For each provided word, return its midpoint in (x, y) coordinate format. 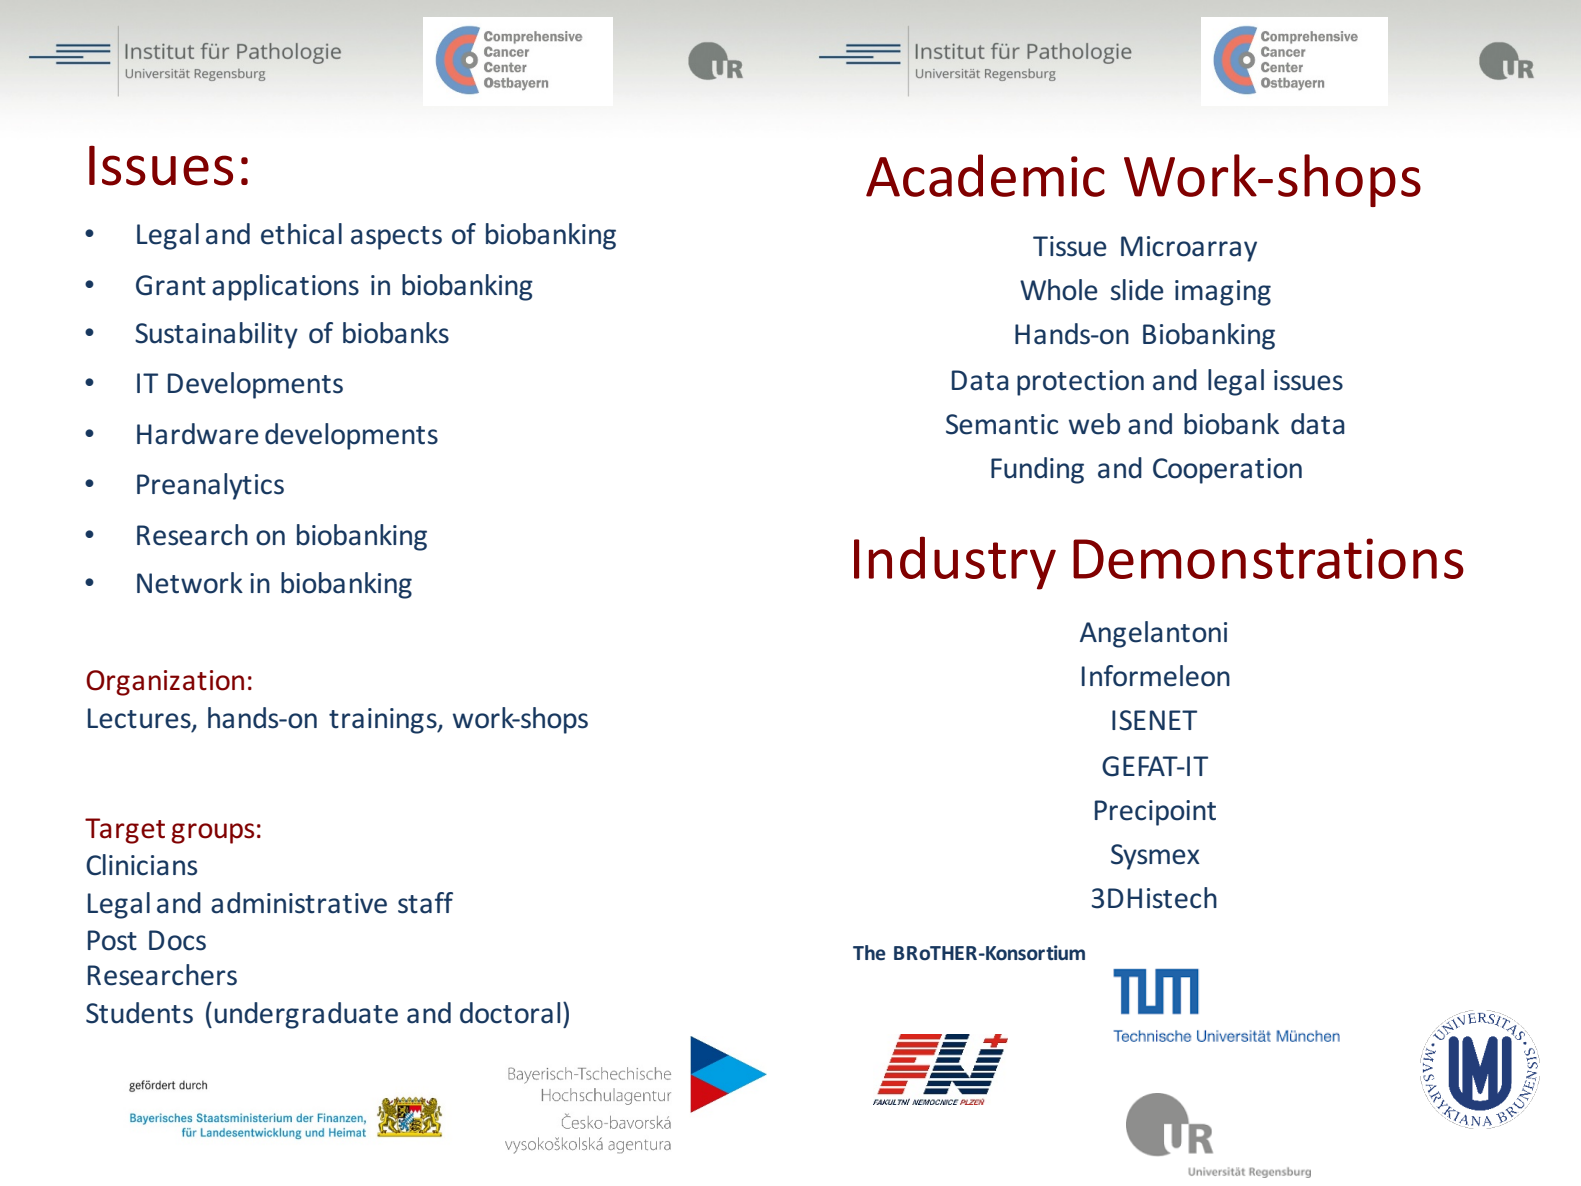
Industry (955, 563)
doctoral (510, 1013)
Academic (985, 175)
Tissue (1070, 246)
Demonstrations (1268, 558)
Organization (165, 683)
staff (425, 903)
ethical (301, 234)
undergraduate (306, 1015)
